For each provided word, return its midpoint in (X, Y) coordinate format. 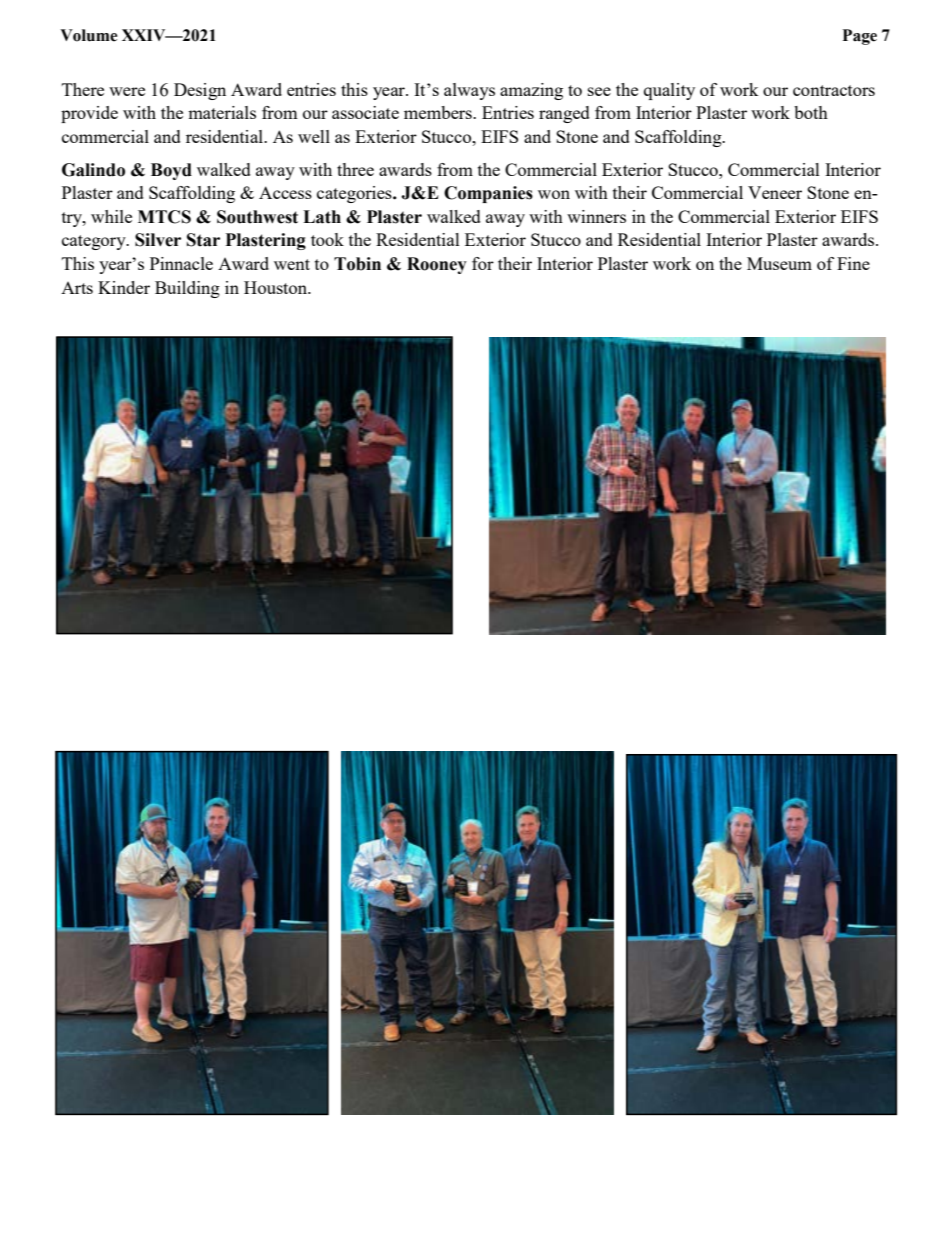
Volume (89, 35)
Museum (779, 263)
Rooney (437, 265)
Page (860, 37)
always (469, 91)
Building (187, 289)
